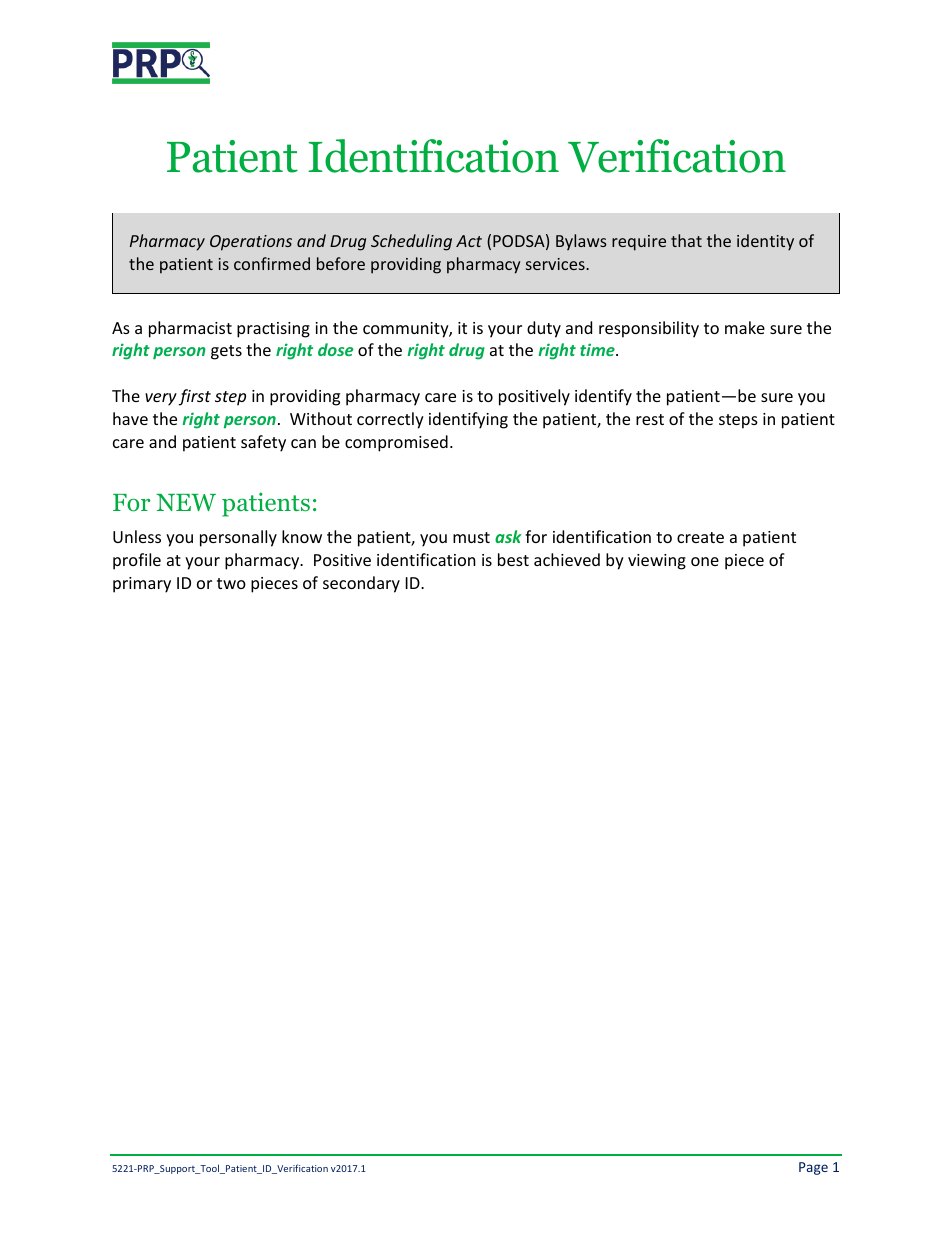 The height and width of the screenshot is (1233, 952). I want to click on primary, so click(142, 585).
